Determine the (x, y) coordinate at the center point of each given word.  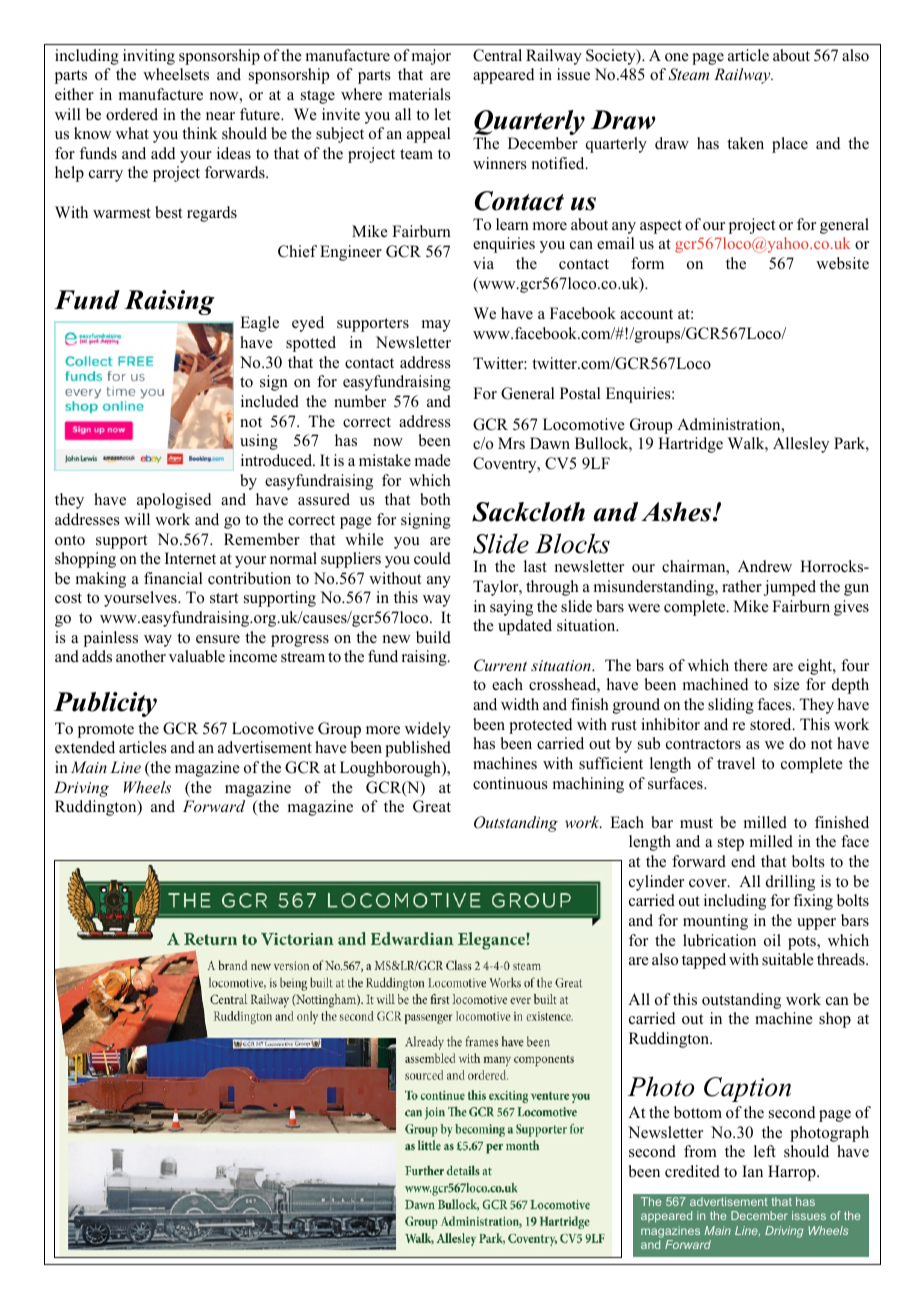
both (435, 499)
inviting (149, 57)
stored (772, 724)
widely (428, 730)
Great (432, 806)
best (168, 212)
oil (772, 940)
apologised (174, 501)
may (436, 326)
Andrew (765, 566)
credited (692, 1171)
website (842, 263)
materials (420, 94)
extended (85, 747)
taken (745, 143)
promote (106, 731)
